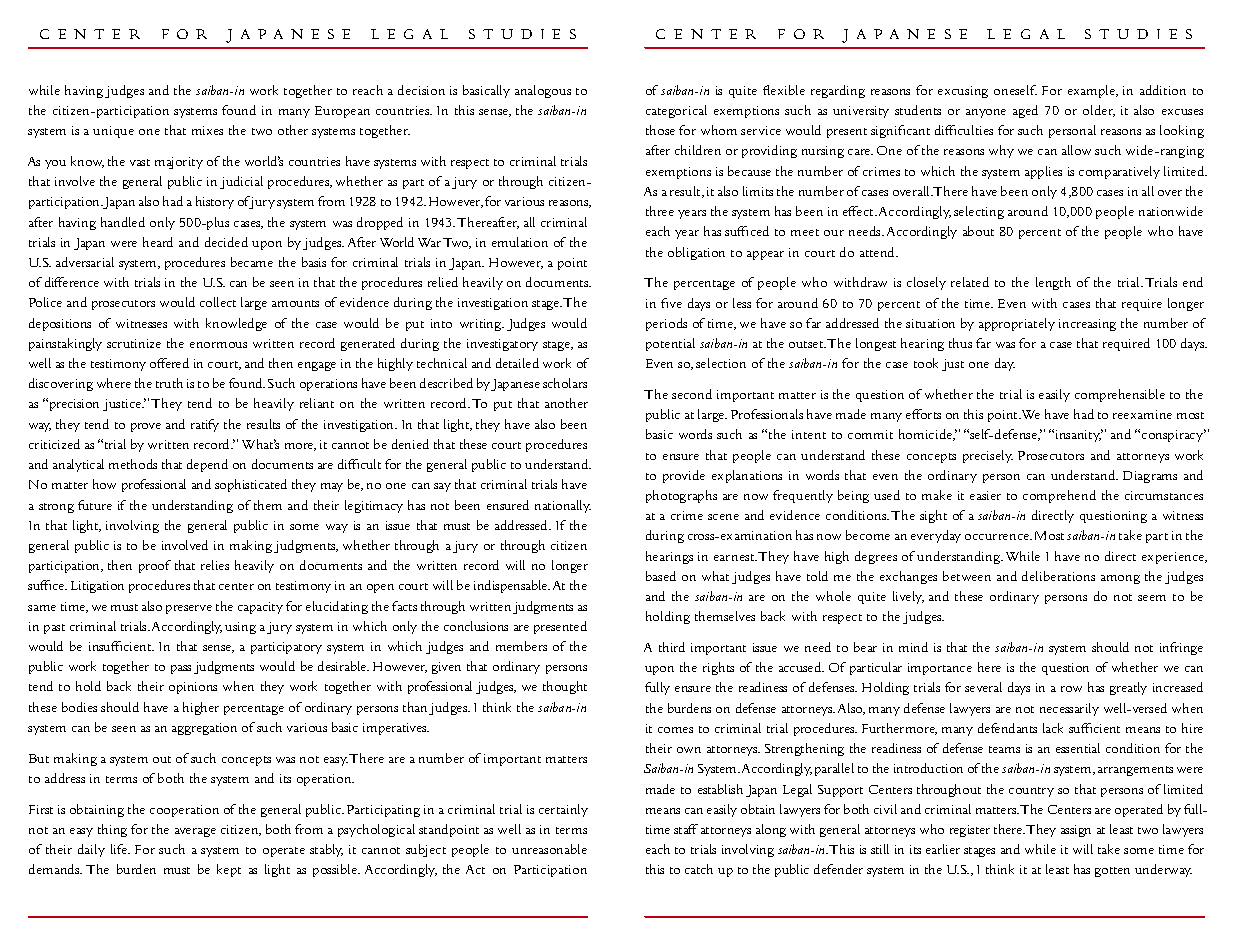  Describe the element at coordinates (207, 130) in the screenshot. I see `mixes` at that location.
